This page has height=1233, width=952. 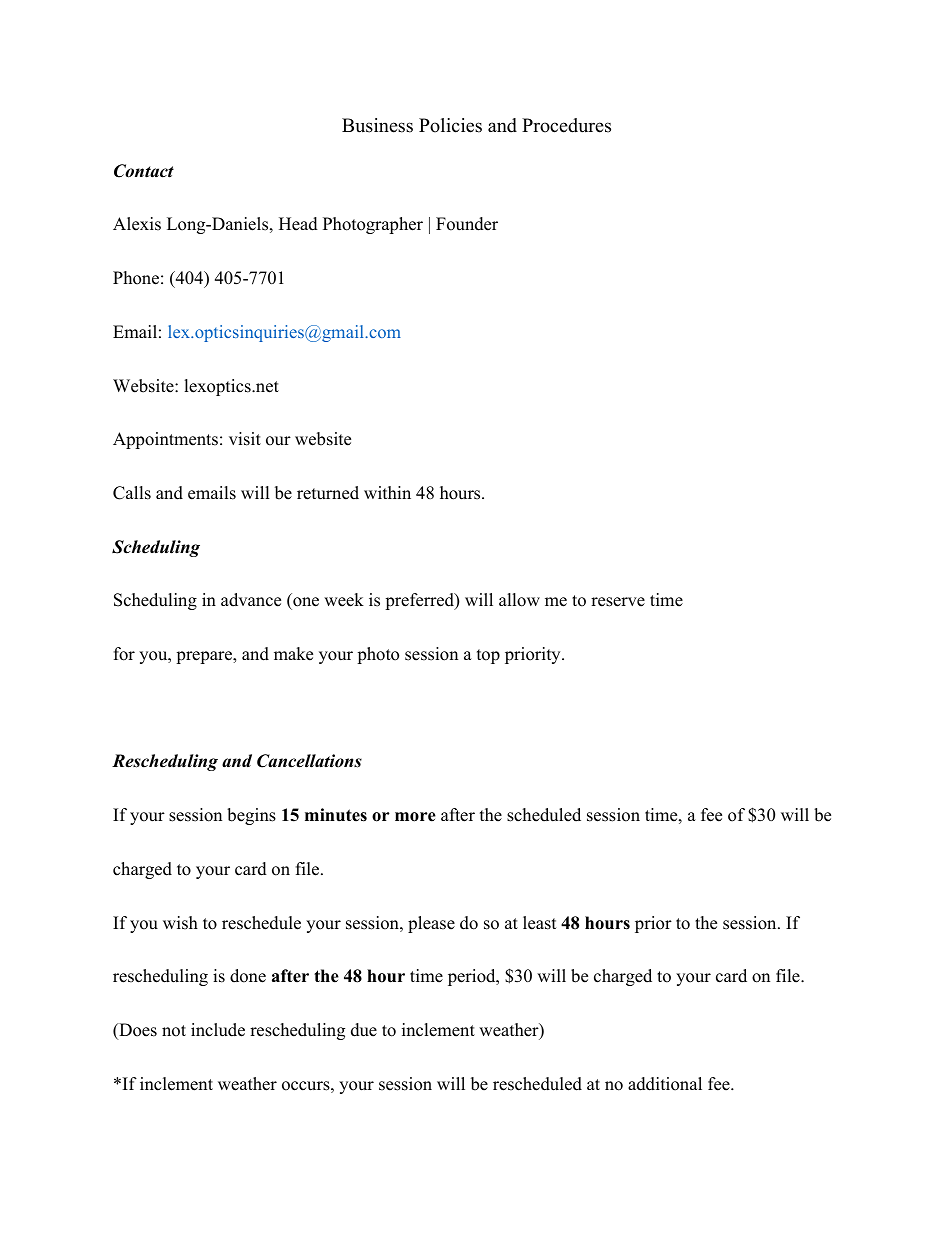 What do you see at coordinates (344, 600) in the page?
I see `week` at bounding box center [344, 600].
